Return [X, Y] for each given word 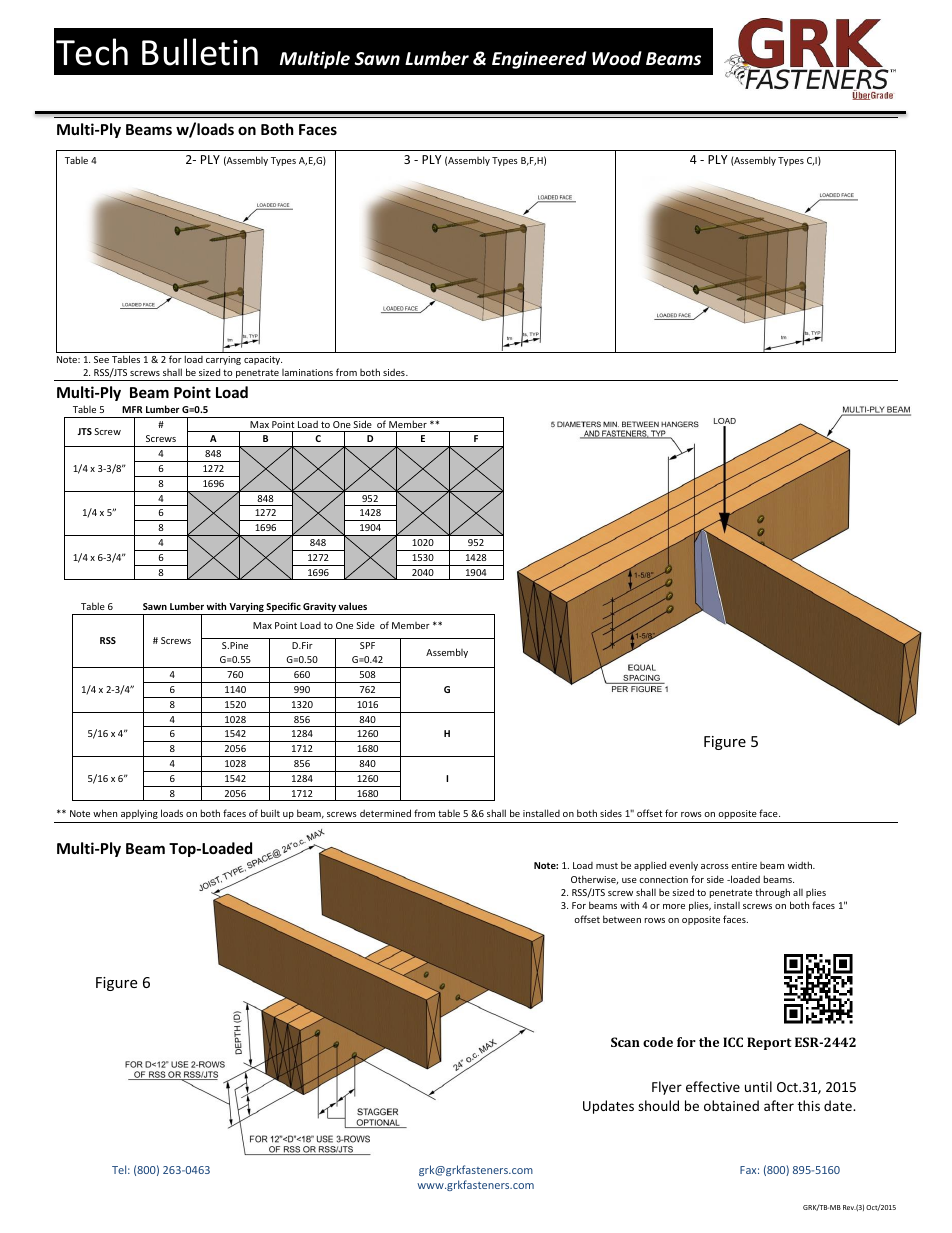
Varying [247, 609]
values [352, 606]
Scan [625, 1042]
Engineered [539, 60]
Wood [617, 58]
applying [139, 814]
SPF [367, 645]
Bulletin [200, 52]
